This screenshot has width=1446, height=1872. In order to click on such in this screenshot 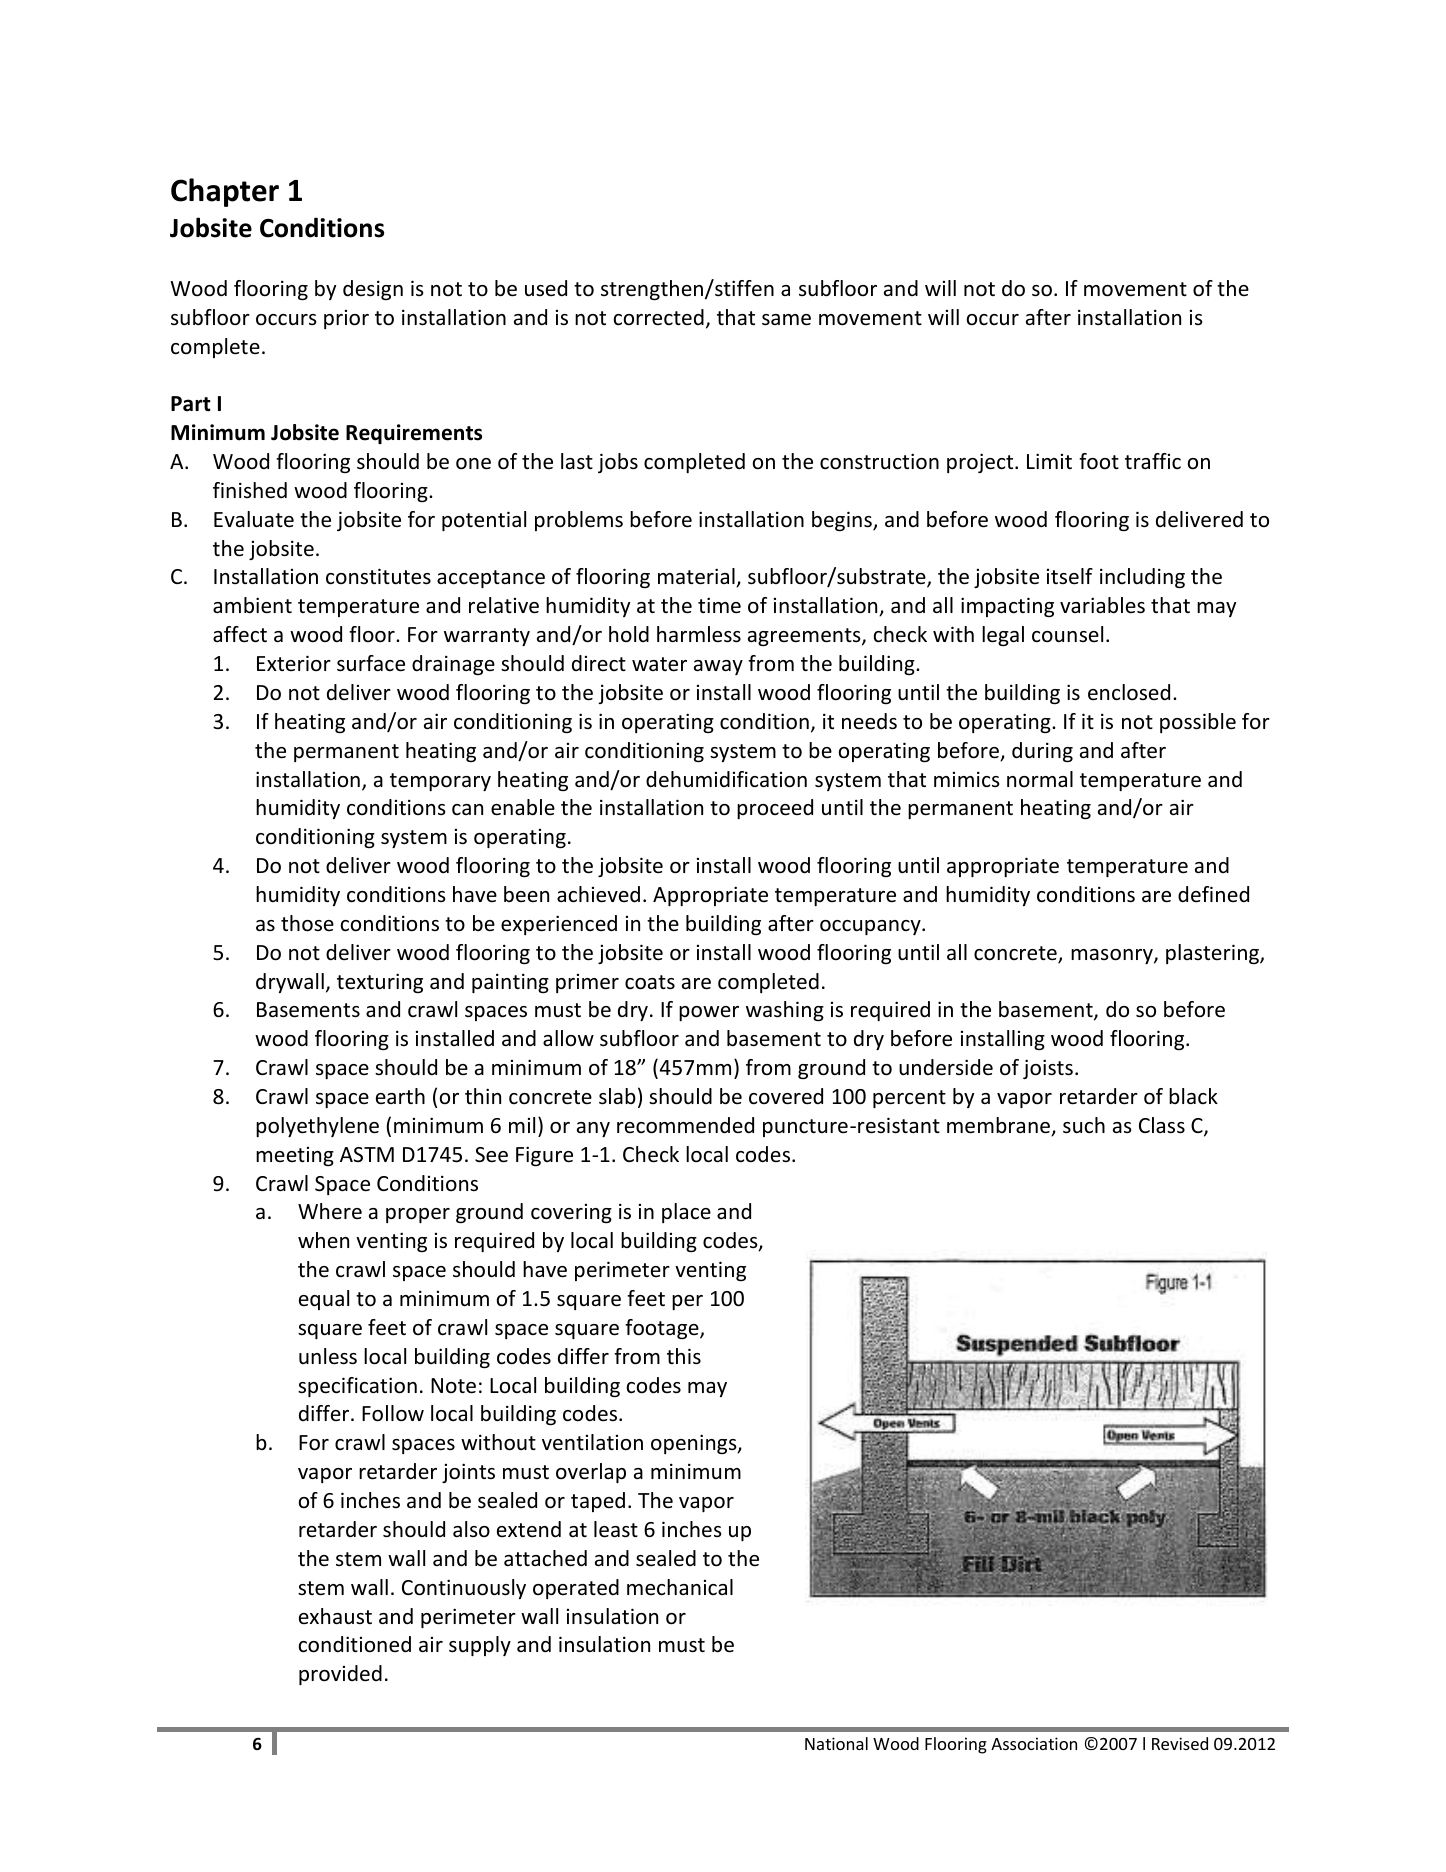, I will do `click(1084, 1125)`.
